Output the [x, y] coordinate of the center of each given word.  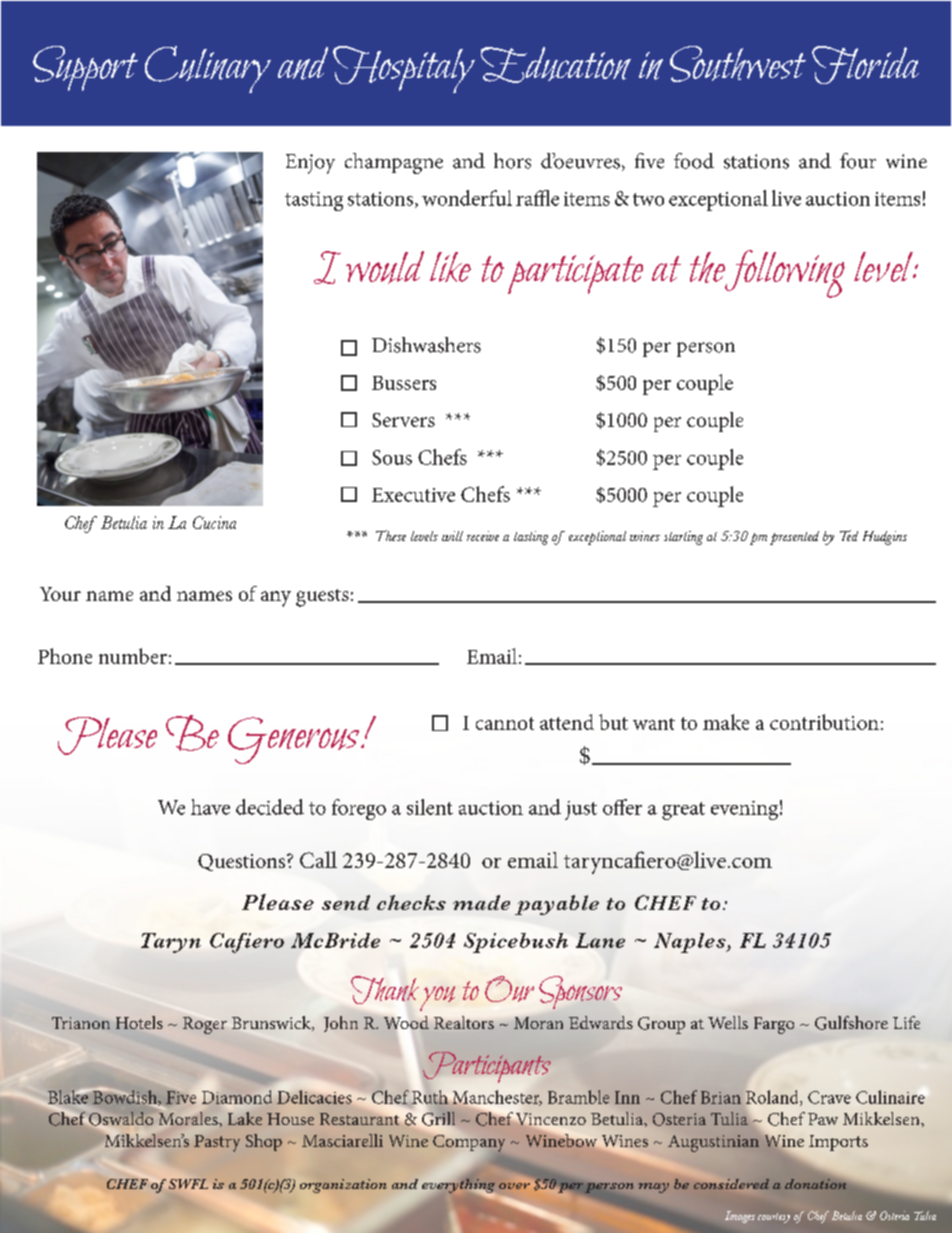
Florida [865, 65]
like [450, 267]
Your [60, 594]
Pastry [217, 1143]
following [785, 274]
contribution [824, 722]
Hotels [139, 1022]
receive [483, 536]
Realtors [464, 1022]
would [385, 267]
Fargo [774, 1025]
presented [794, 538]
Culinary [208, 69]
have [210, 807]
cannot [505, 723]
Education [556, 65]
